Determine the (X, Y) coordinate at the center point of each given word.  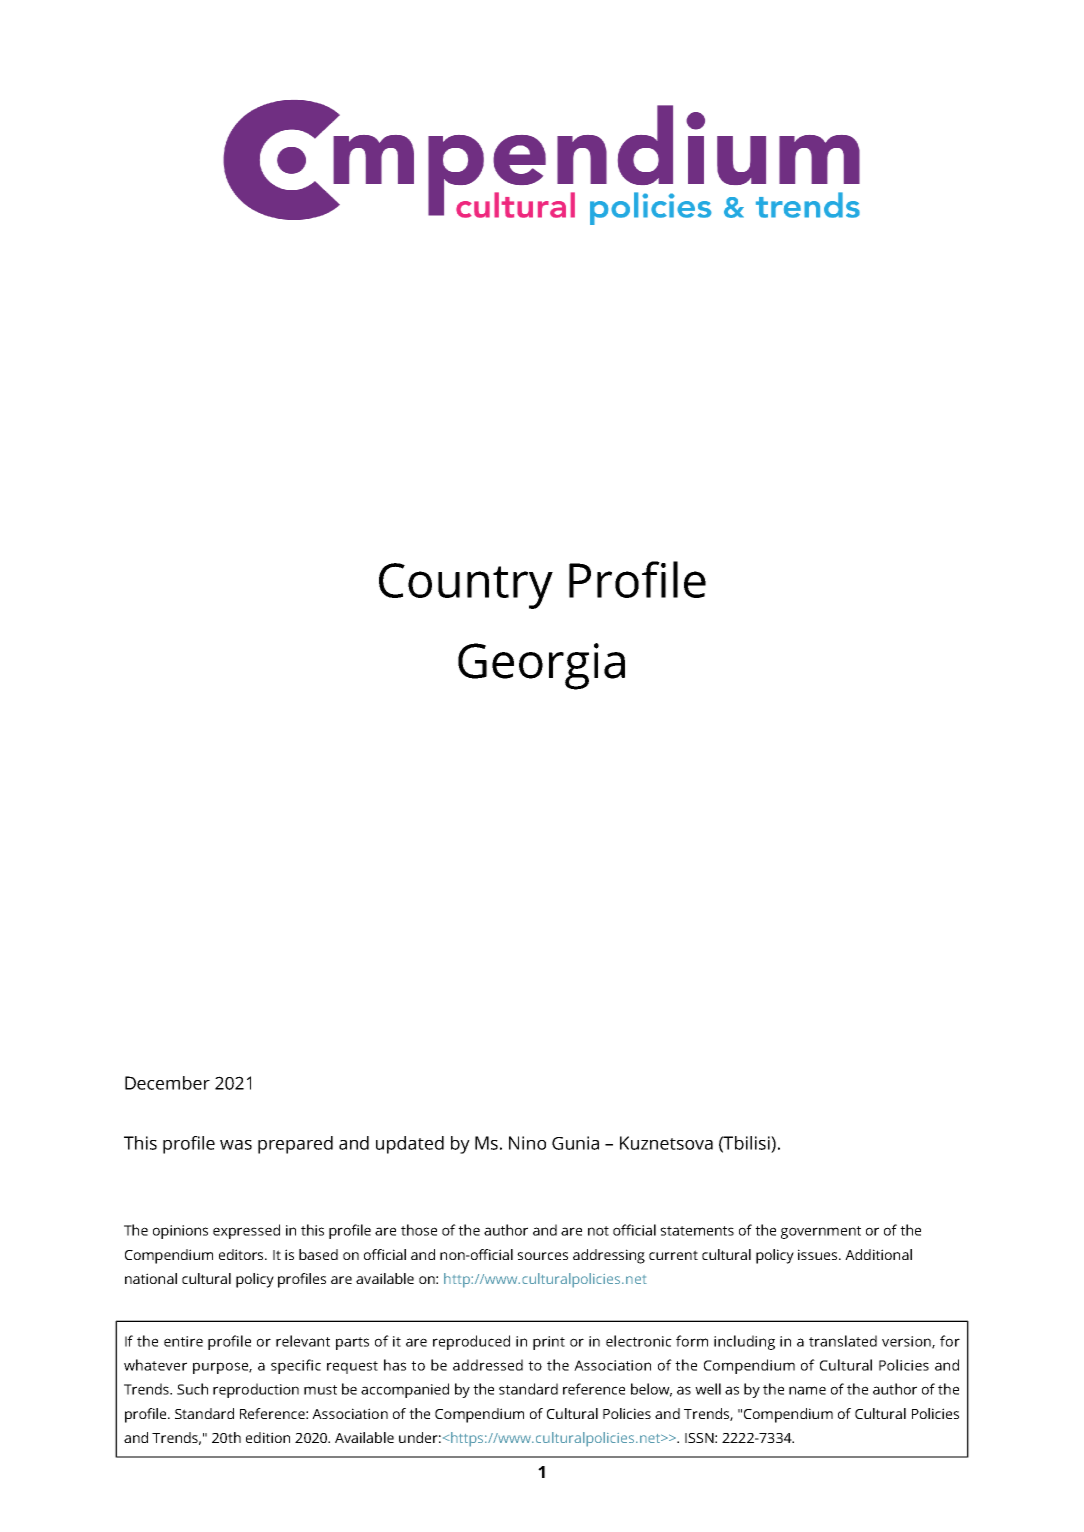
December (167, 1083)
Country (466, 586)
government (821, 1232)
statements (697, 1231)
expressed (246, 1231)
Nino (527, 1143)
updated (410, 1145)
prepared (295, 1145)
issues (819, 1254)
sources (542, 1256)
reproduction (256, 1390)
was (236, 1145)
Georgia (541, 666)
